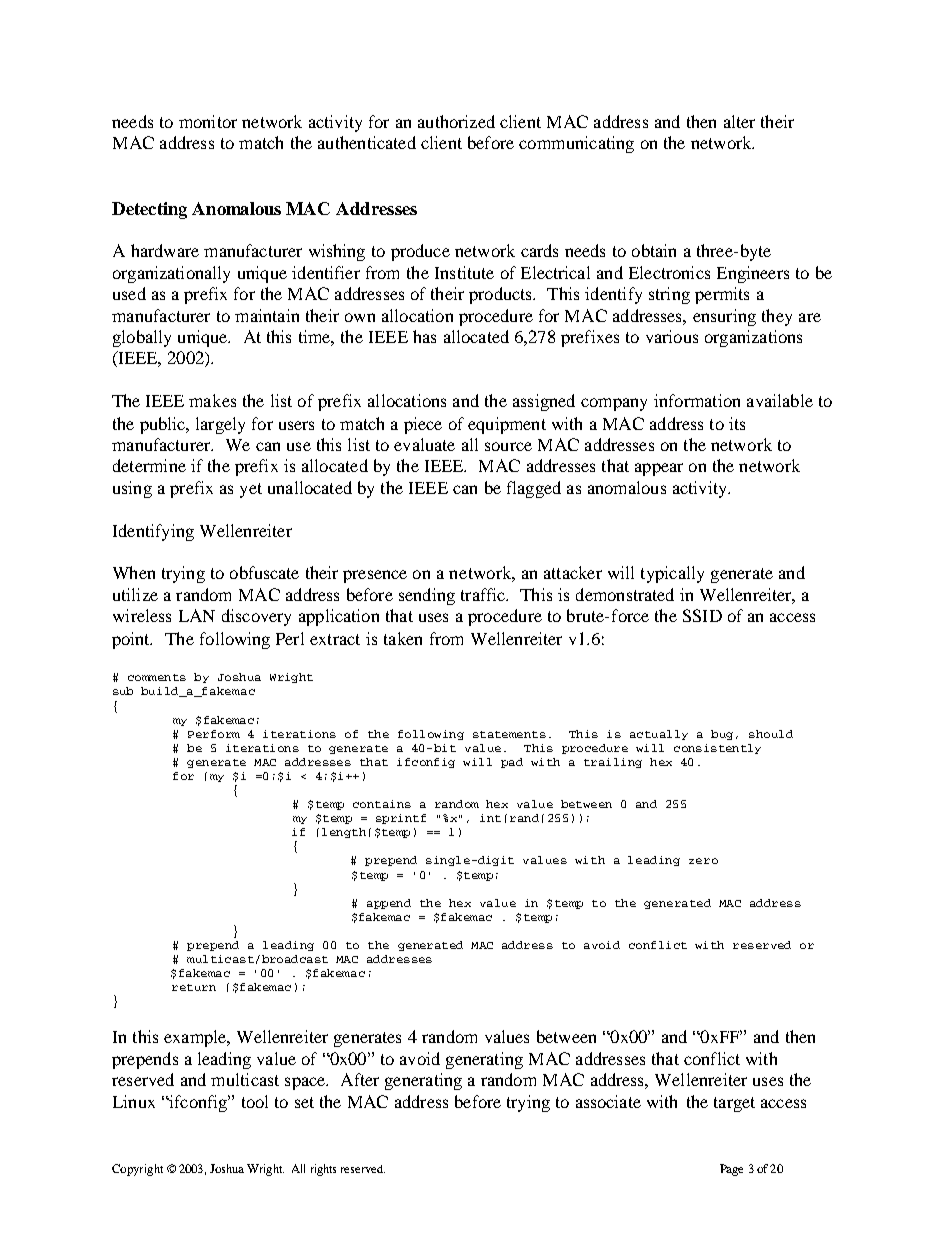  Describe the element at coordinates (403, 638) in the document. I see `taken` at that location.
